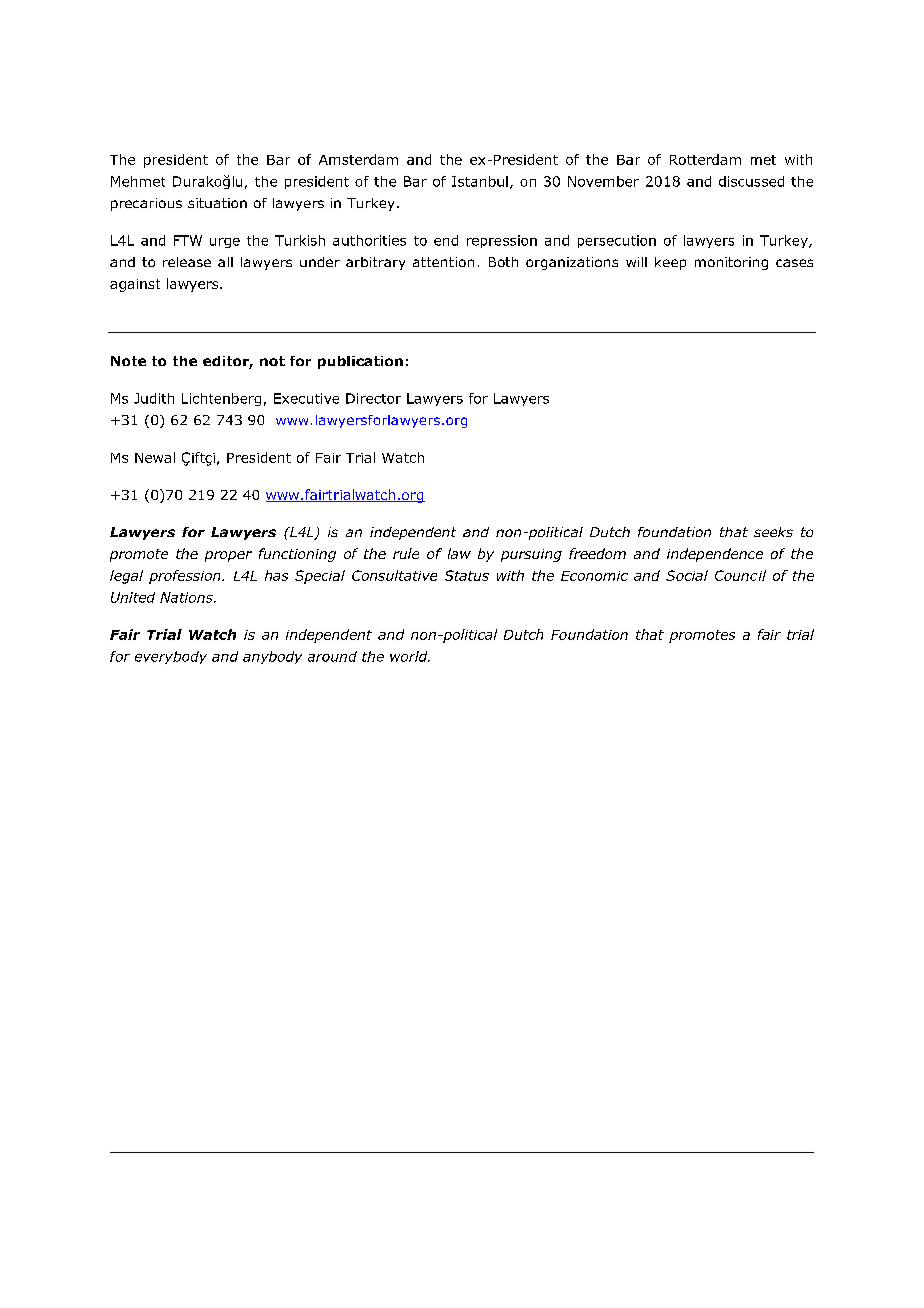 Image resolution: width=924 pixels, height=1308 pixels. Describe the element at coordinates (406, 553) in the image. I see `rule` at that location.
